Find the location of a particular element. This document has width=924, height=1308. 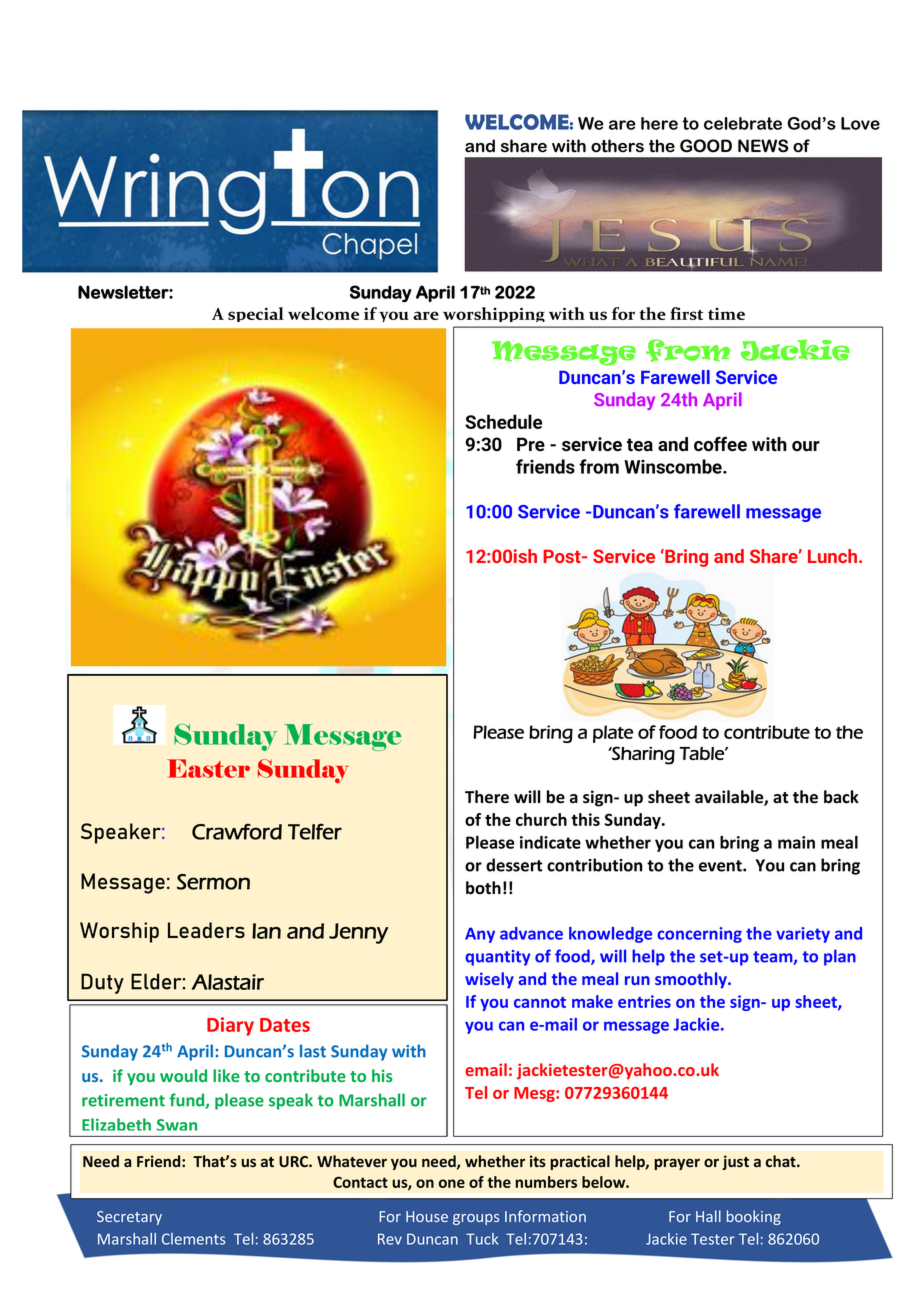

main is located at coordinates (796, 842).
